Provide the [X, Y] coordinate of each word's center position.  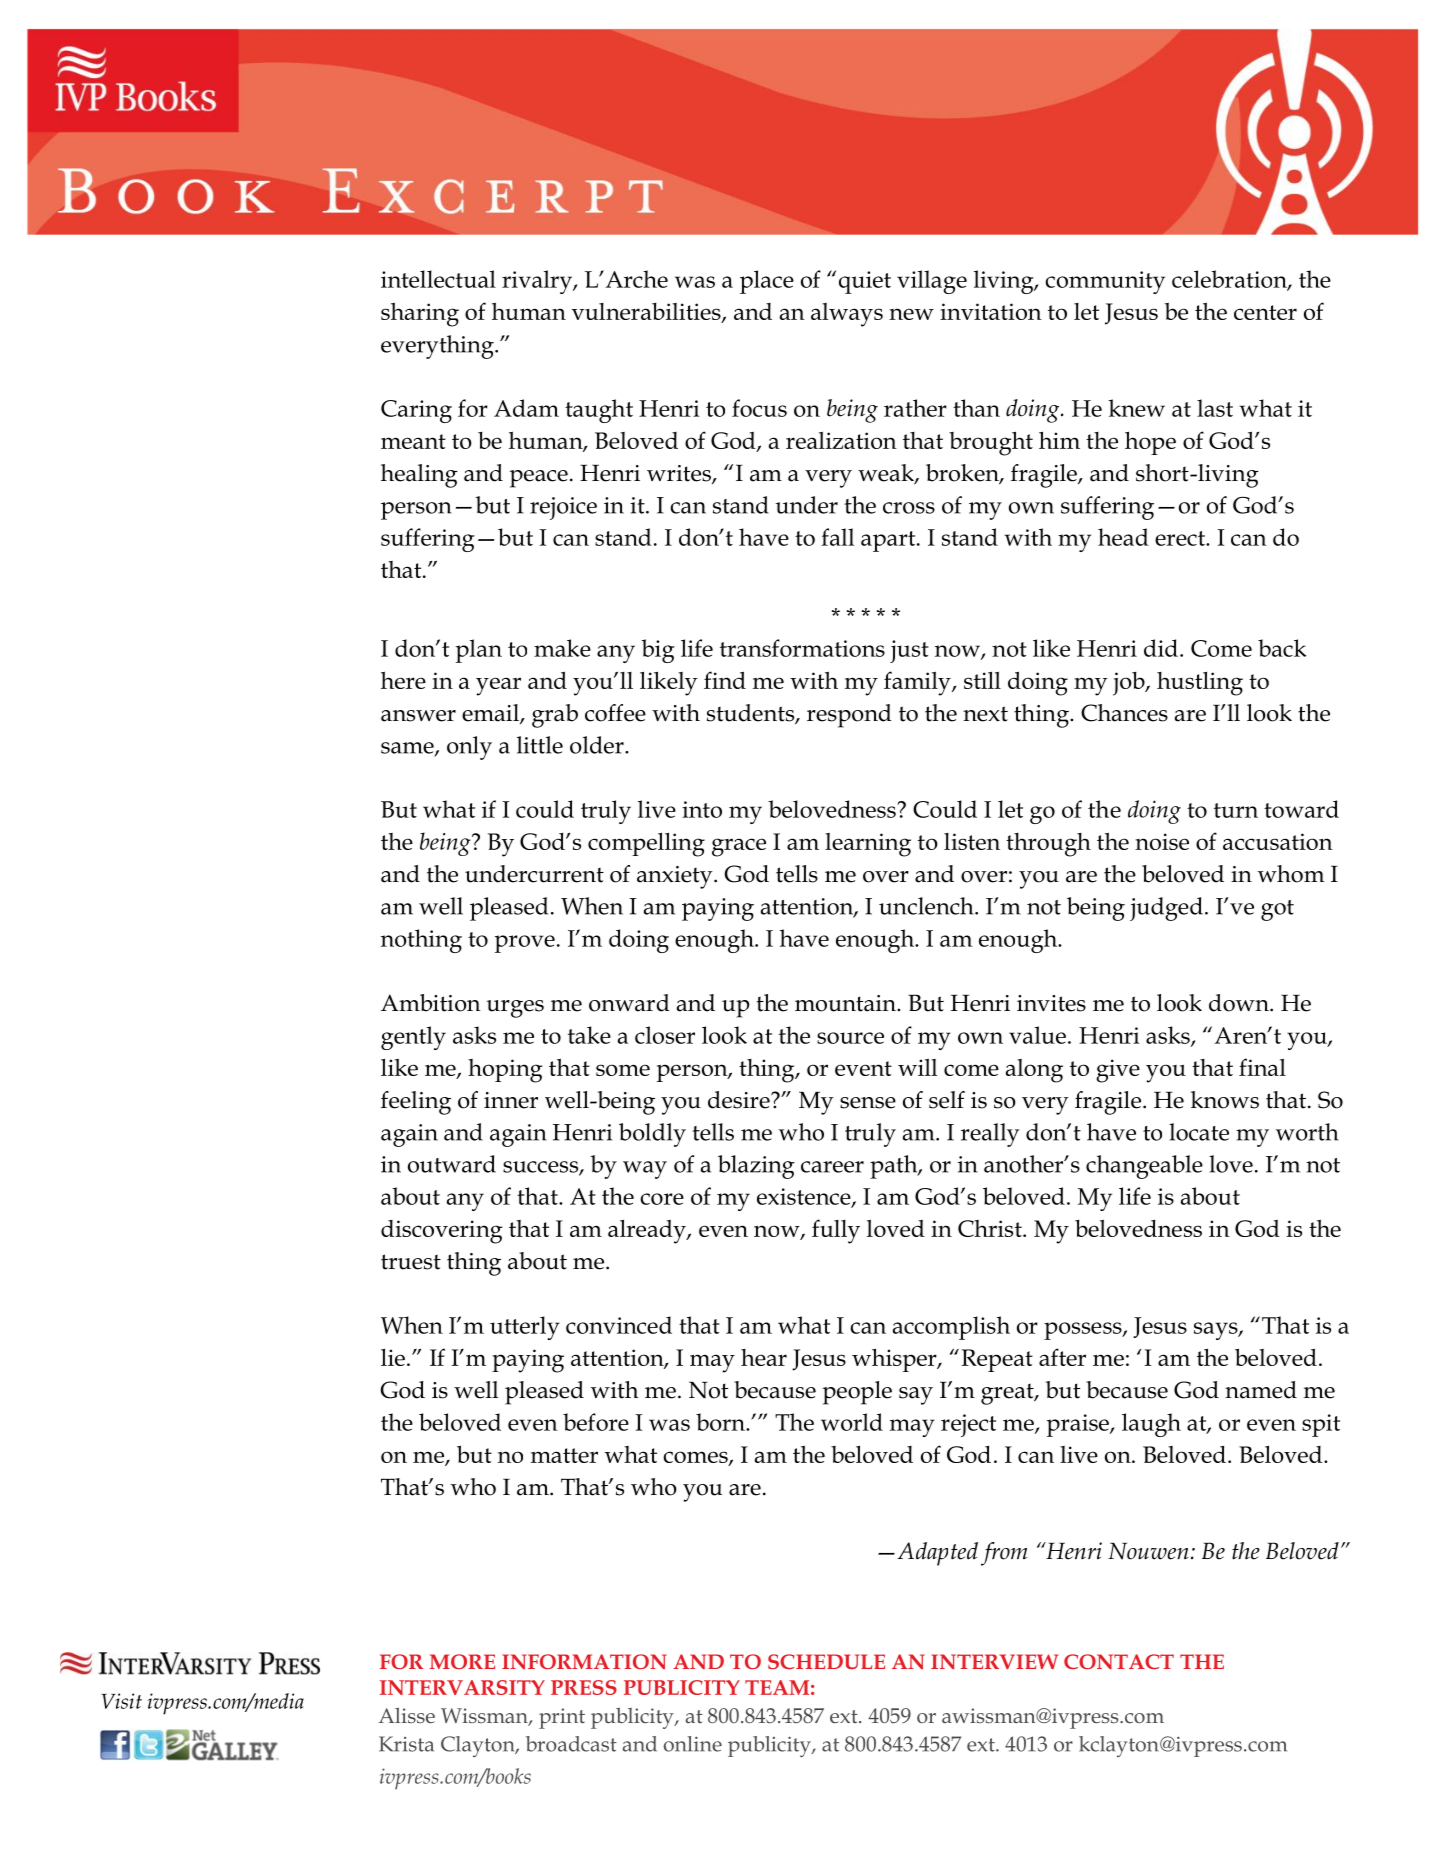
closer [665, 1035]
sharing [420, 314]
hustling [1200, 683]
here [403, 680]
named [1261, 1390]
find [725, 680]
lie [393, 1357]
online [693, 1744]
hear [764, 1357]
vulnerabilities [647, 313]
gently [413, 1038]
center [1265, 312]
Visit [121, 1701]
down [1240, 1003]
